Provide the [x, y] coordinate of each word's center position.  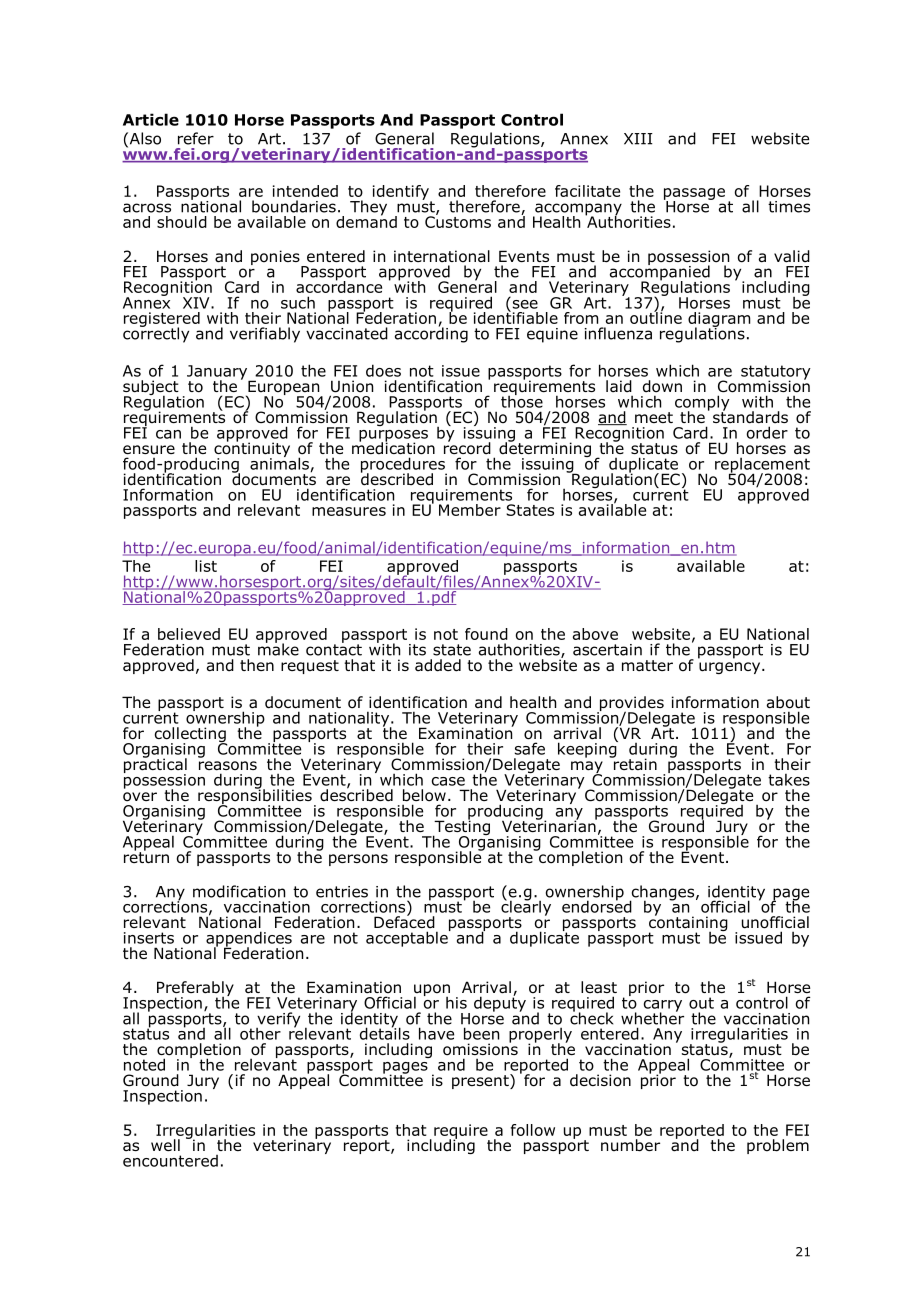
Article [151, 119]
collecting [191, 736]
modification [239, 891]
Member [470, 510]
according [431, 334]
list [206, 566]
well [165, 1145]
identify [402, 193]
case [448, 781]
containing [688, 924]
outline [656, 316]
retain [634, 763]
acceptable [408, 938]
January [218, 373]
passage [694, 195]
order [767, 432]
